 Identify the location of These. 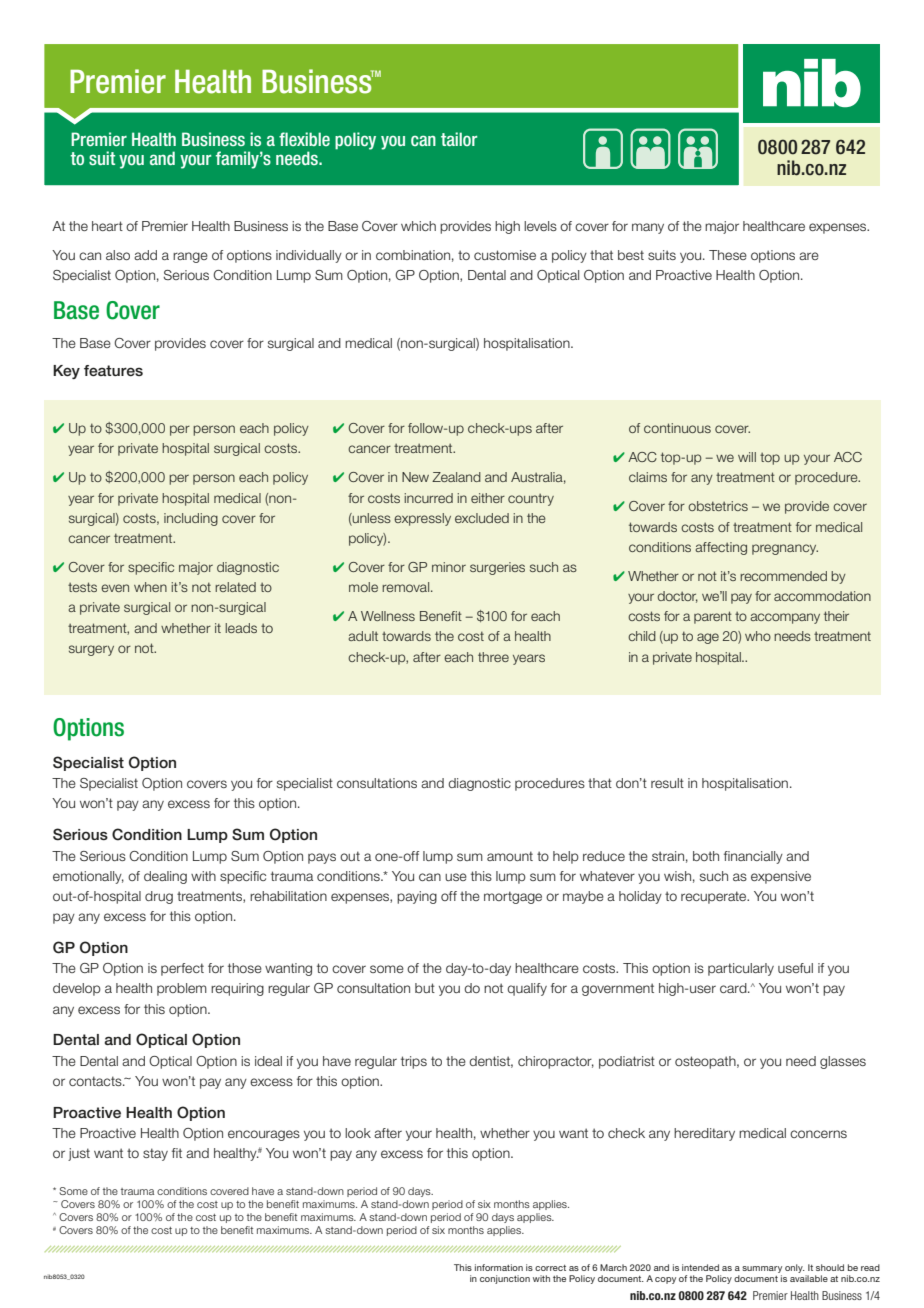
(728, 255).
